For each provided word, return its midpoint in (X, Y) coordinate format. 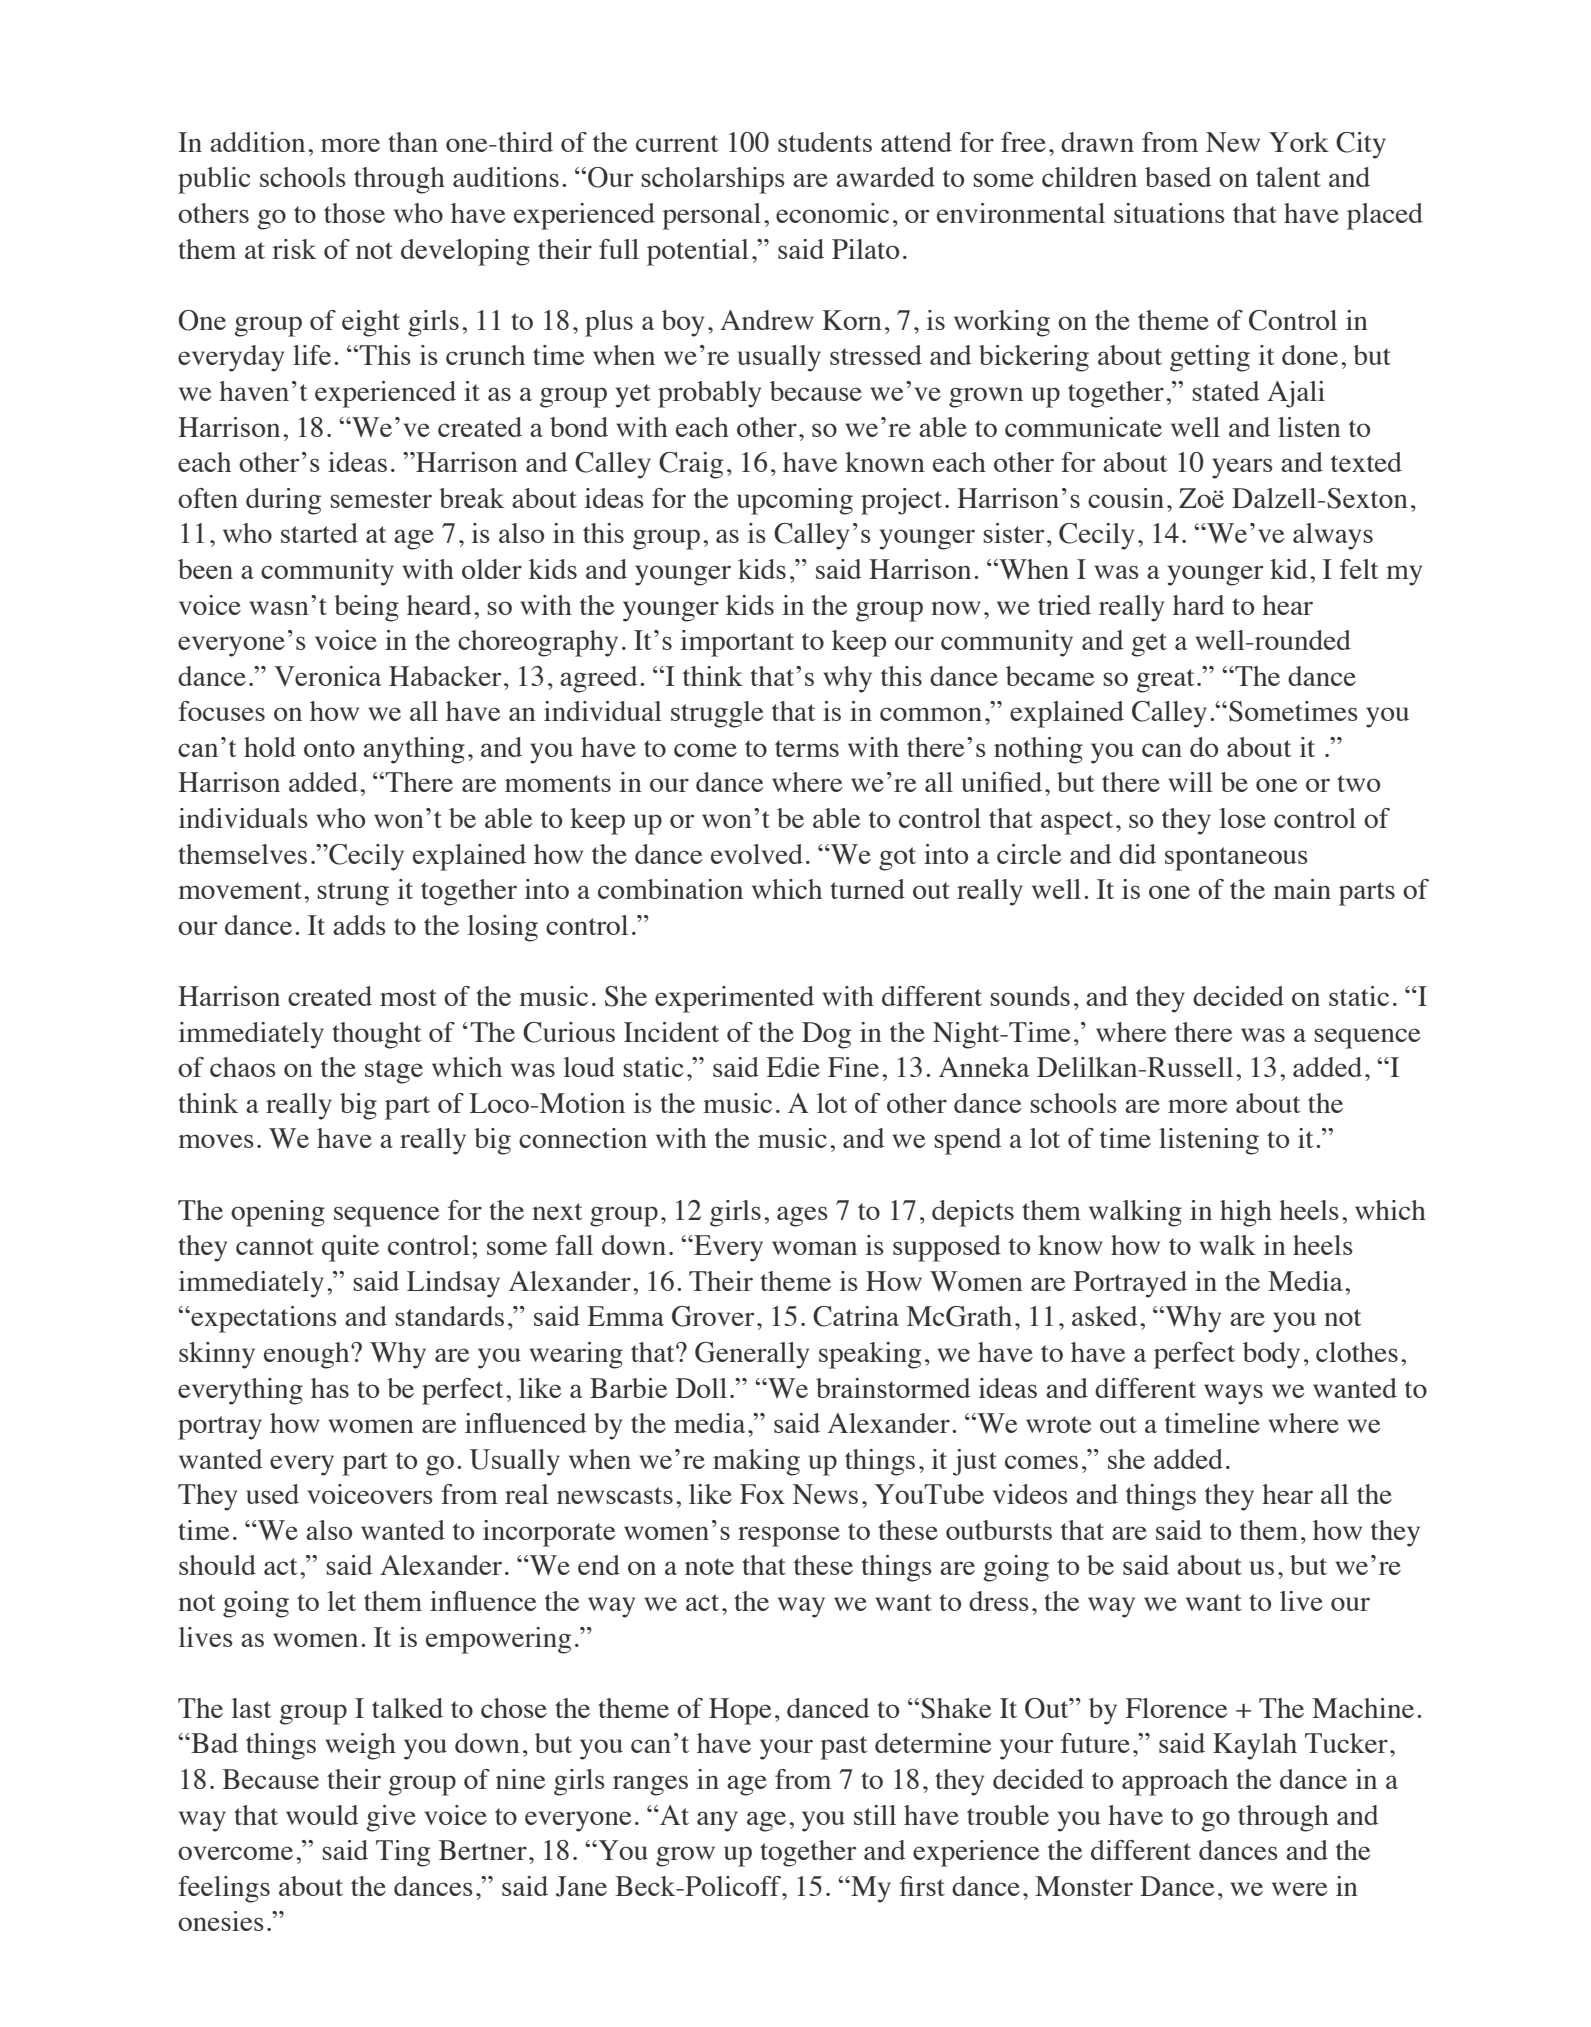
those (354, 213)
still (875, 1815)
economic (832, 213)
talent (1288, 177)
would (322, 1815)
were (1300, 1889)
